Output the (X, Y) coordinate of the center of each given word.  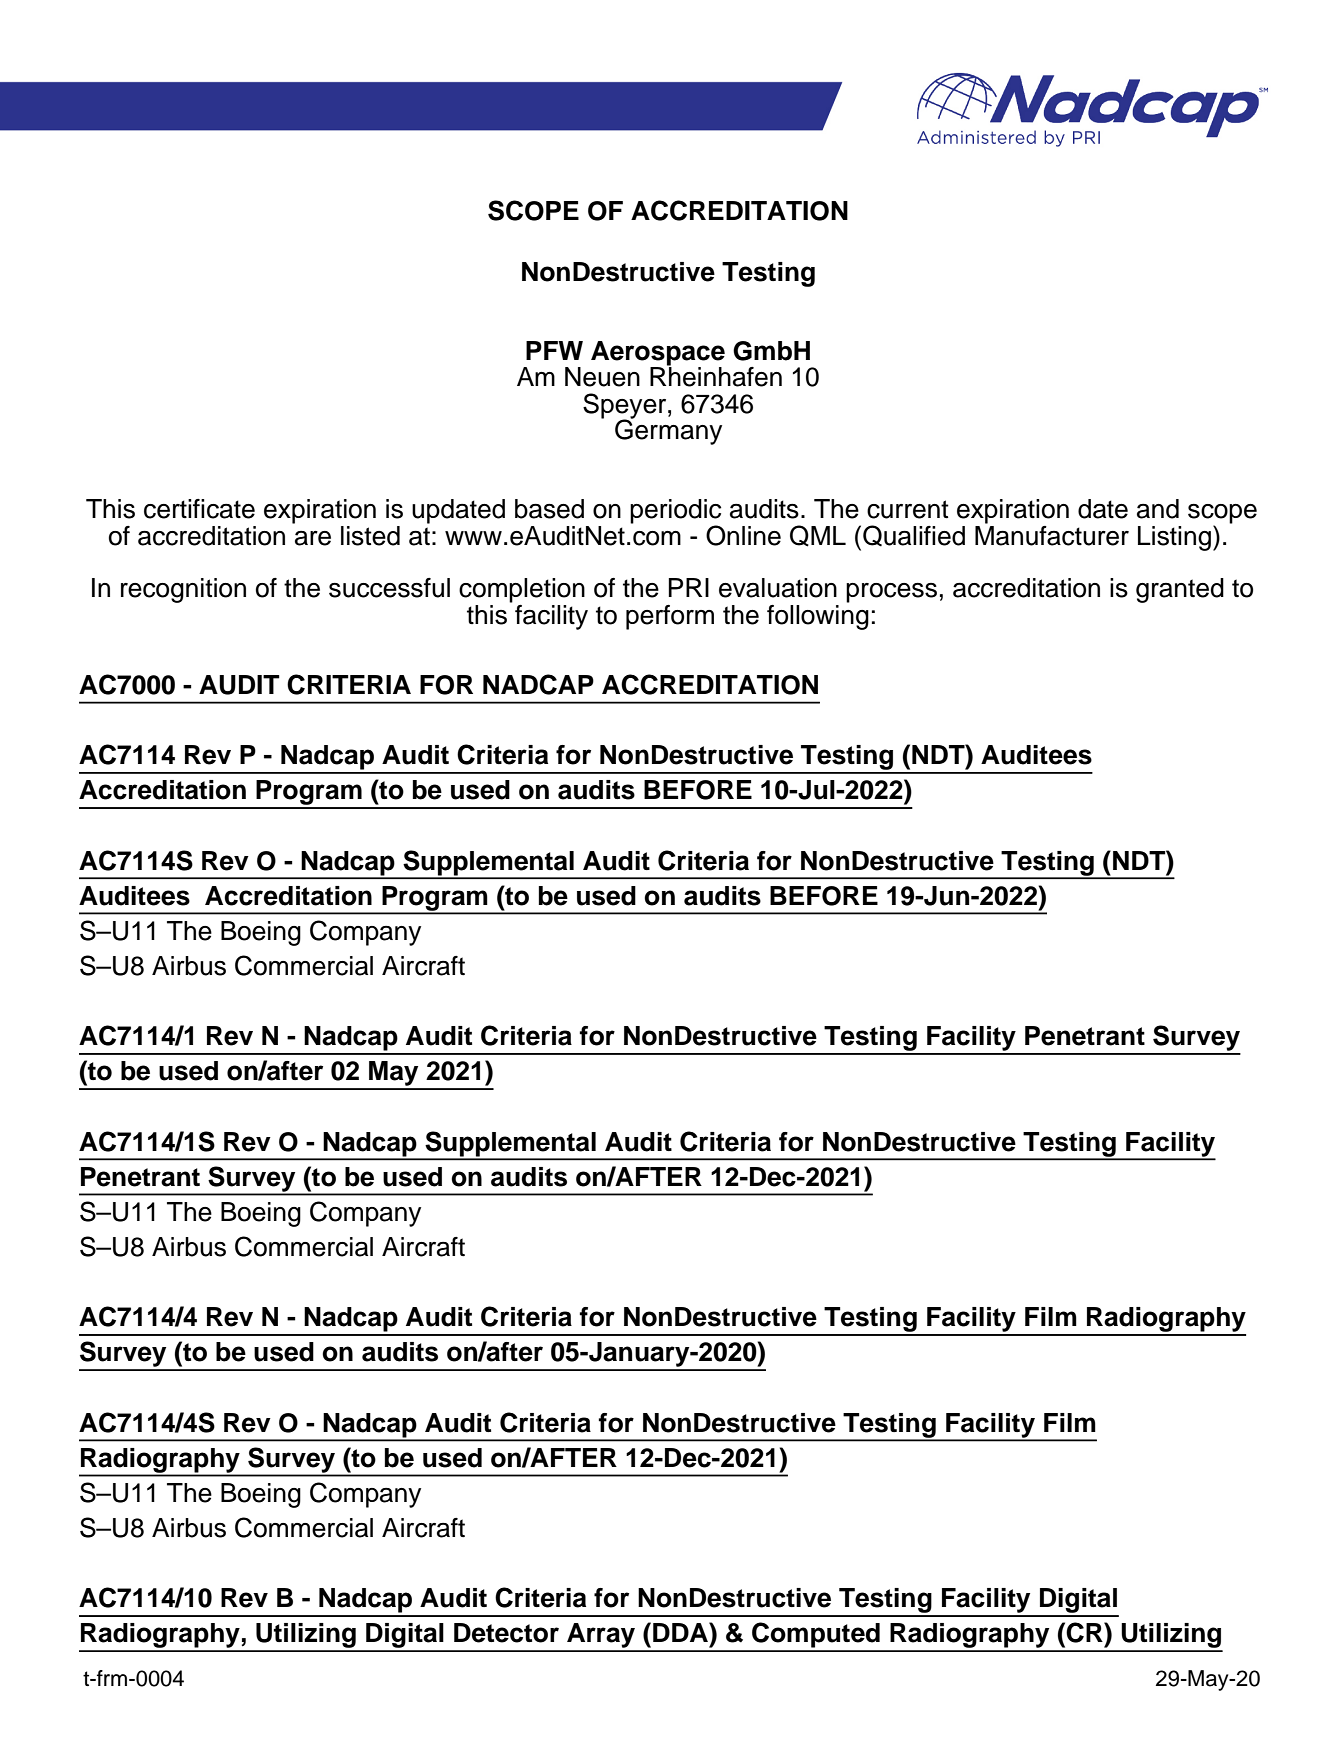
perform (670, 617)
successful (389, 588)
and (1158, 509)
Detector (506, 1633)
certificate (199, 509)
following (818, 616)
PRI (689, 587)
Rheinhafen (716, 376)
